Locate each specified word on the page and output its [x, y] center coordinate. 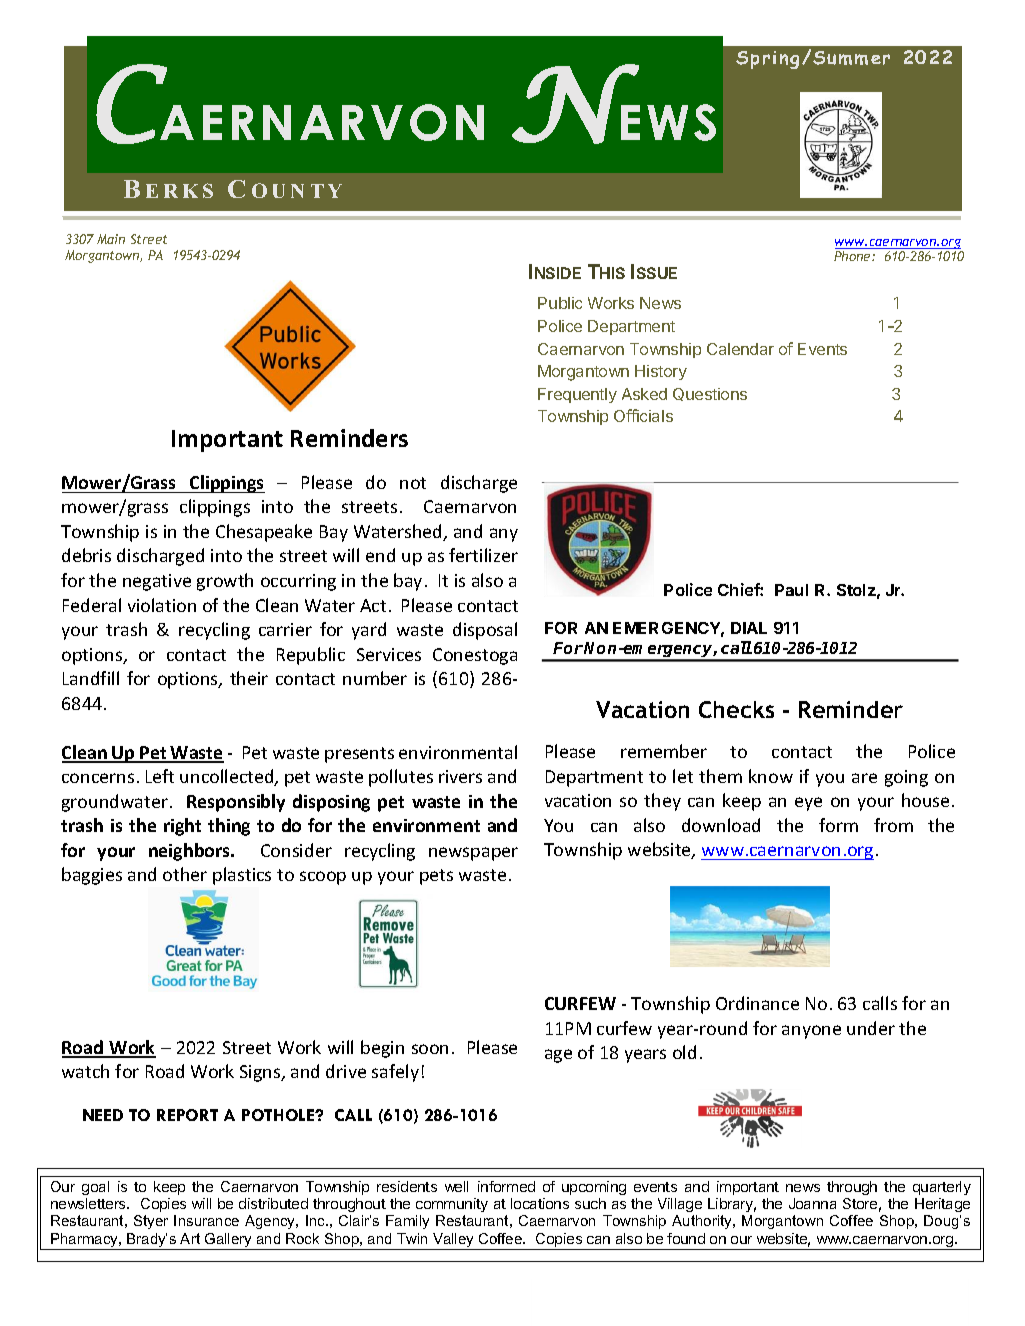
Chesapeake [264, 533]
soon [430, 1049]
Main [111, 239]
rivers [460, 776]
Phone [853, 256]
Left [160, 776]
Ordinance [757, 1003]
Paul [791, 590]
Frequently [577, 395]
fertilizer [483, 555]
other [185, 874]
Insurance [206, 1220]
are [864, 778]
